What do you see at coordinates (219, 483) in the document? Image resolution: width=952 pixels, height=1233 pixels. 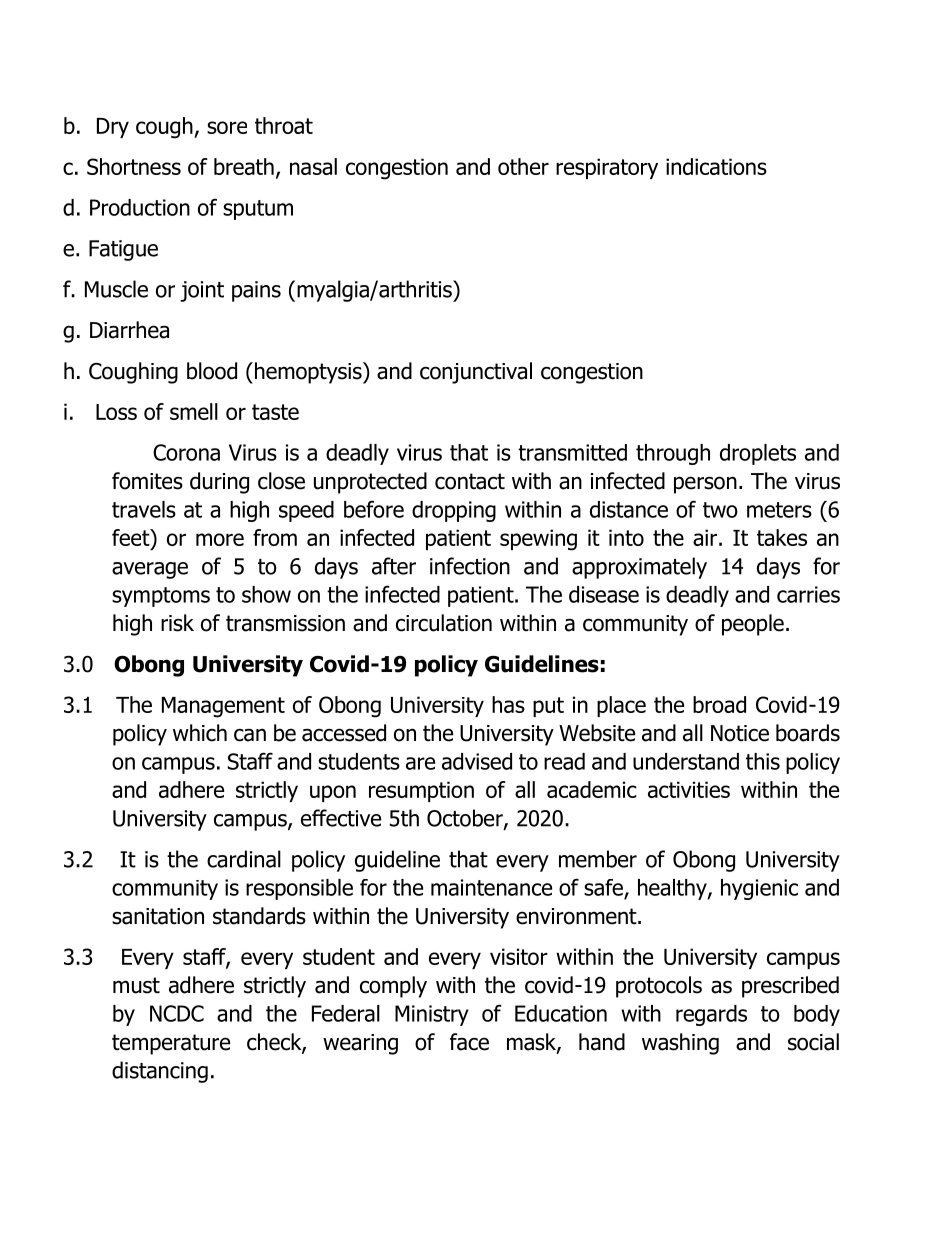 I see `during` at bounding box center [219, 483].
